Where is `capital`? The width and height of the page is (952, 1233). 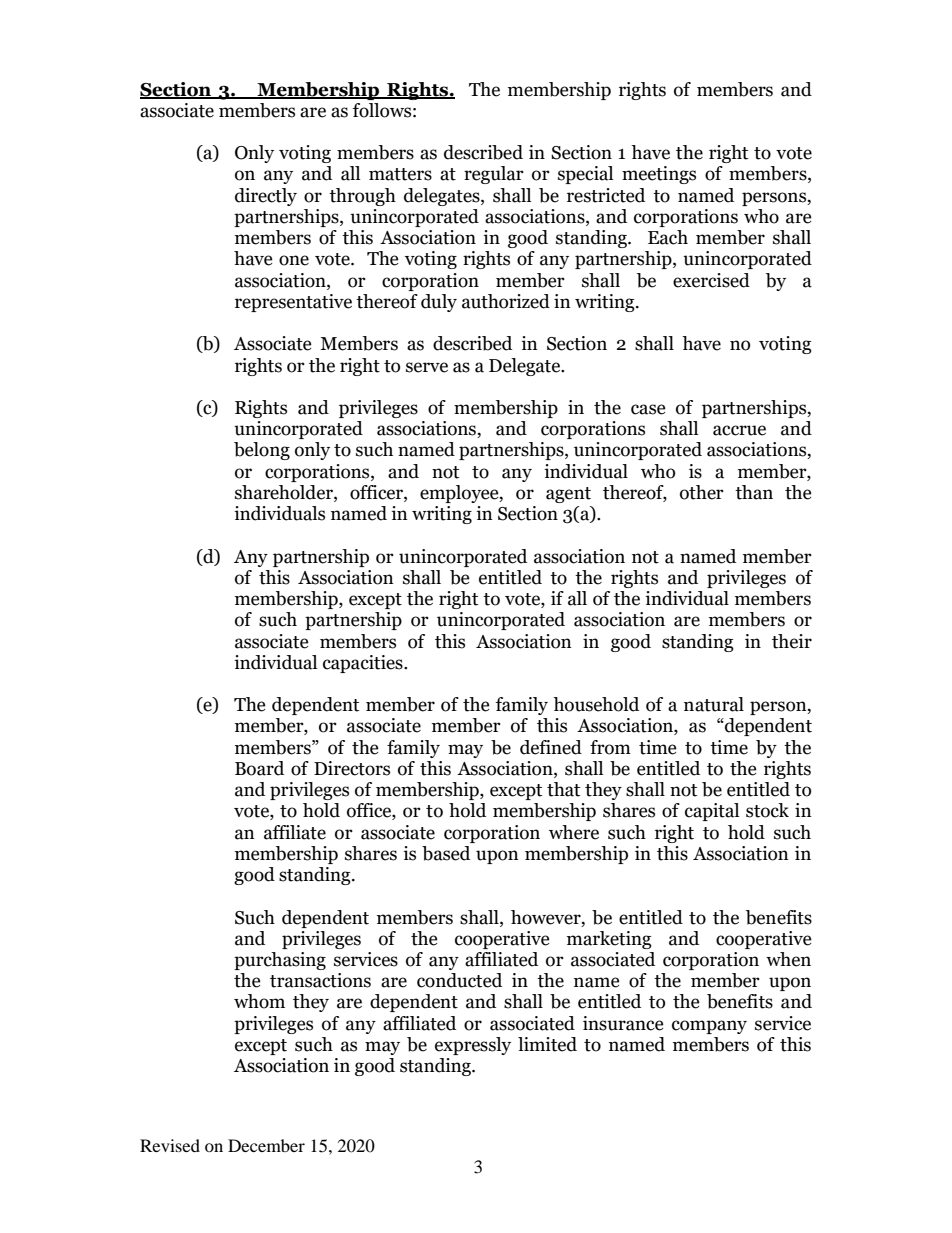
capital is located at coordinates (712, 812).
